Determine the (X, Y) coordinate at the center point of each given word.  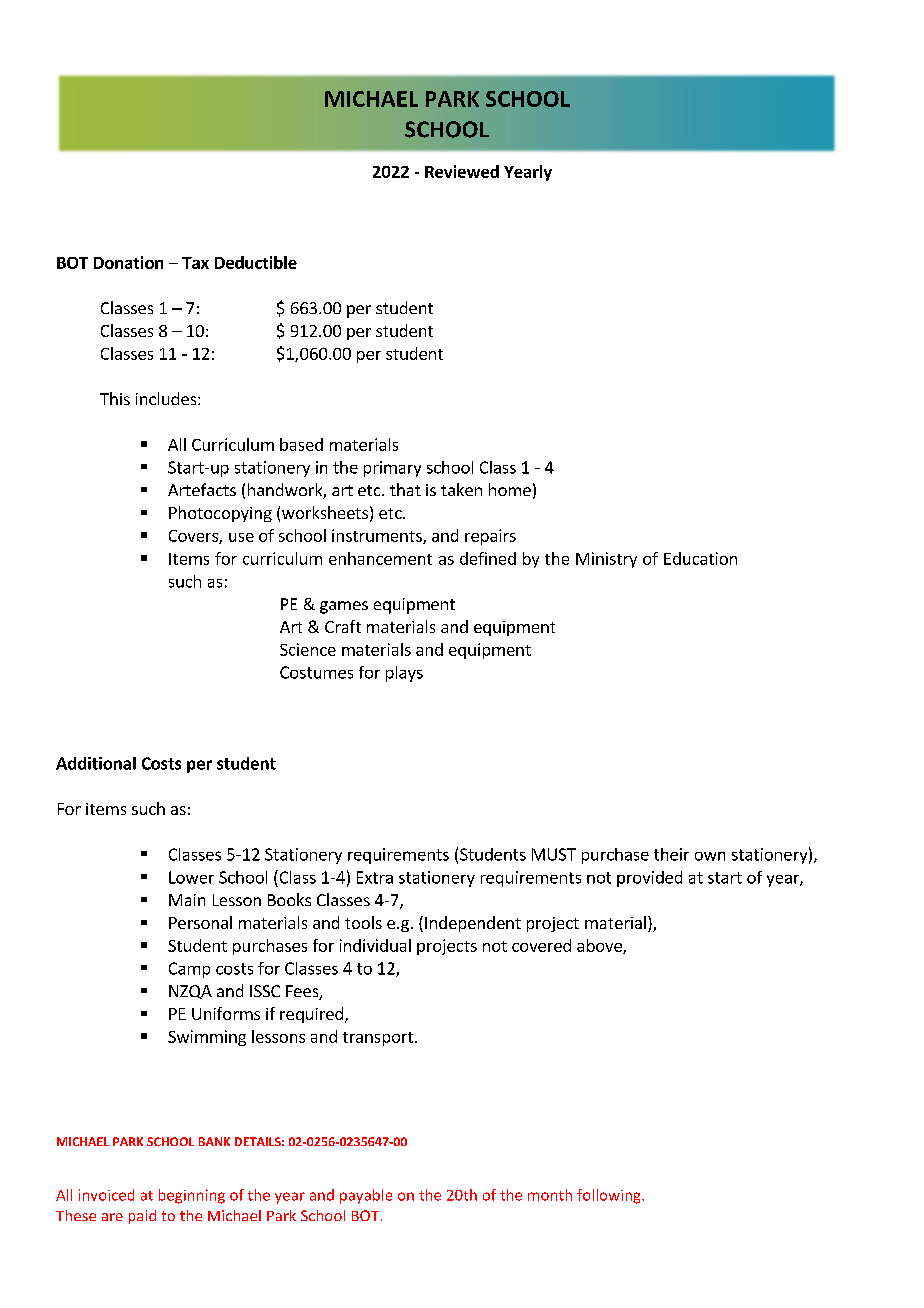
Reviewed (462, 171)
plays (404, 674)
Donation (128, 262)
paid (142, 1217)
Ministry (606, 560)
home (510, 489)
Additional (96, 763)
